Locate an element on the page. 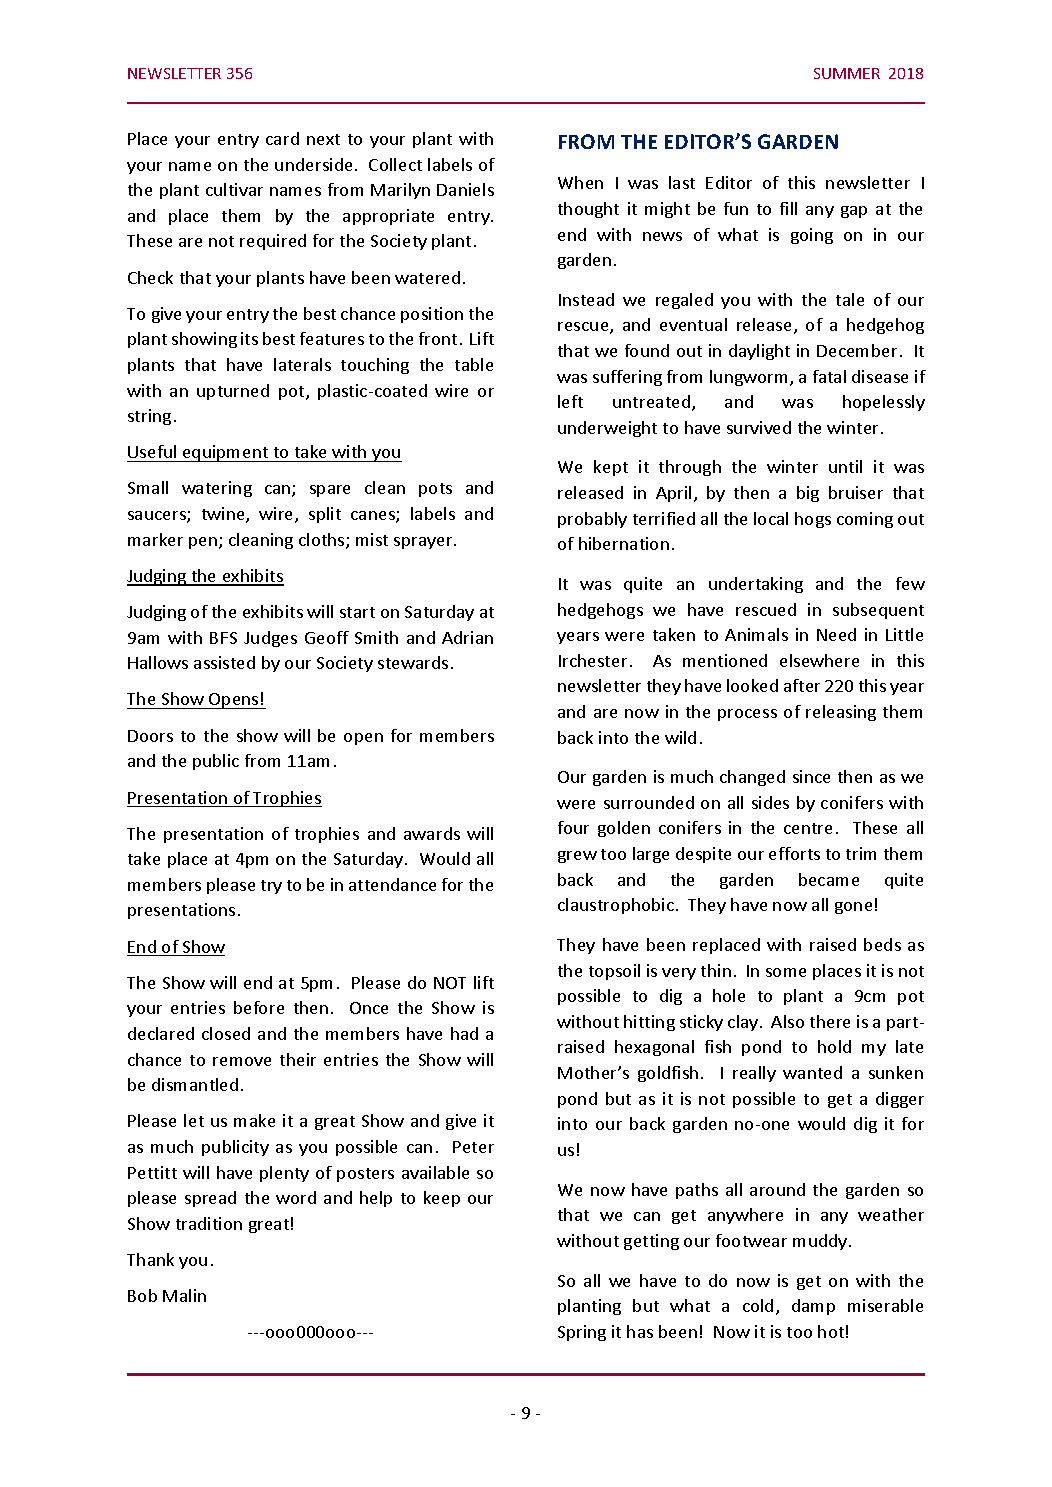 The height and width of the page is (1487, 1052). SUMMER is located at coordinates (847, 73).
